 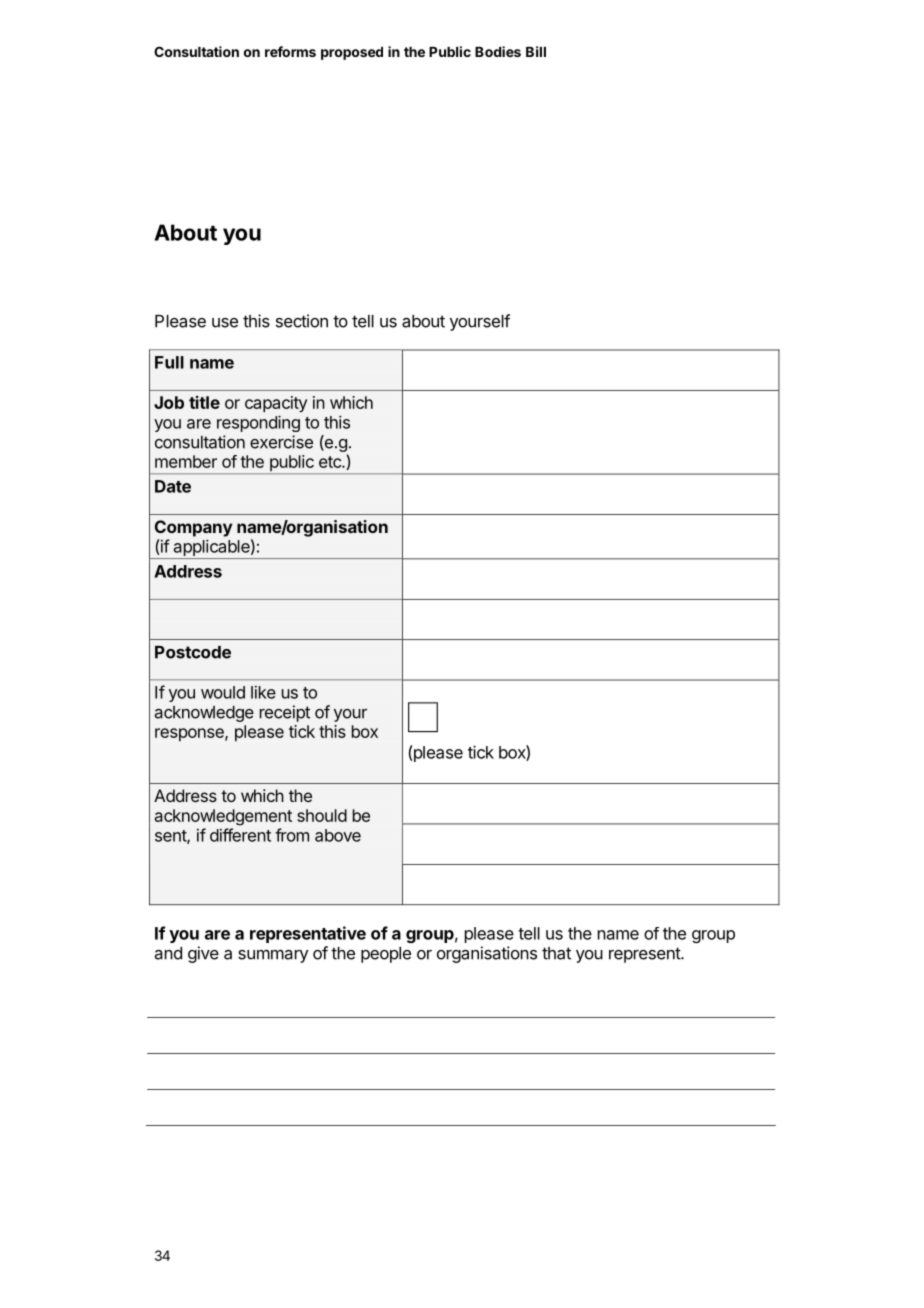 I want to click on give, so click(x=203, y=954).
